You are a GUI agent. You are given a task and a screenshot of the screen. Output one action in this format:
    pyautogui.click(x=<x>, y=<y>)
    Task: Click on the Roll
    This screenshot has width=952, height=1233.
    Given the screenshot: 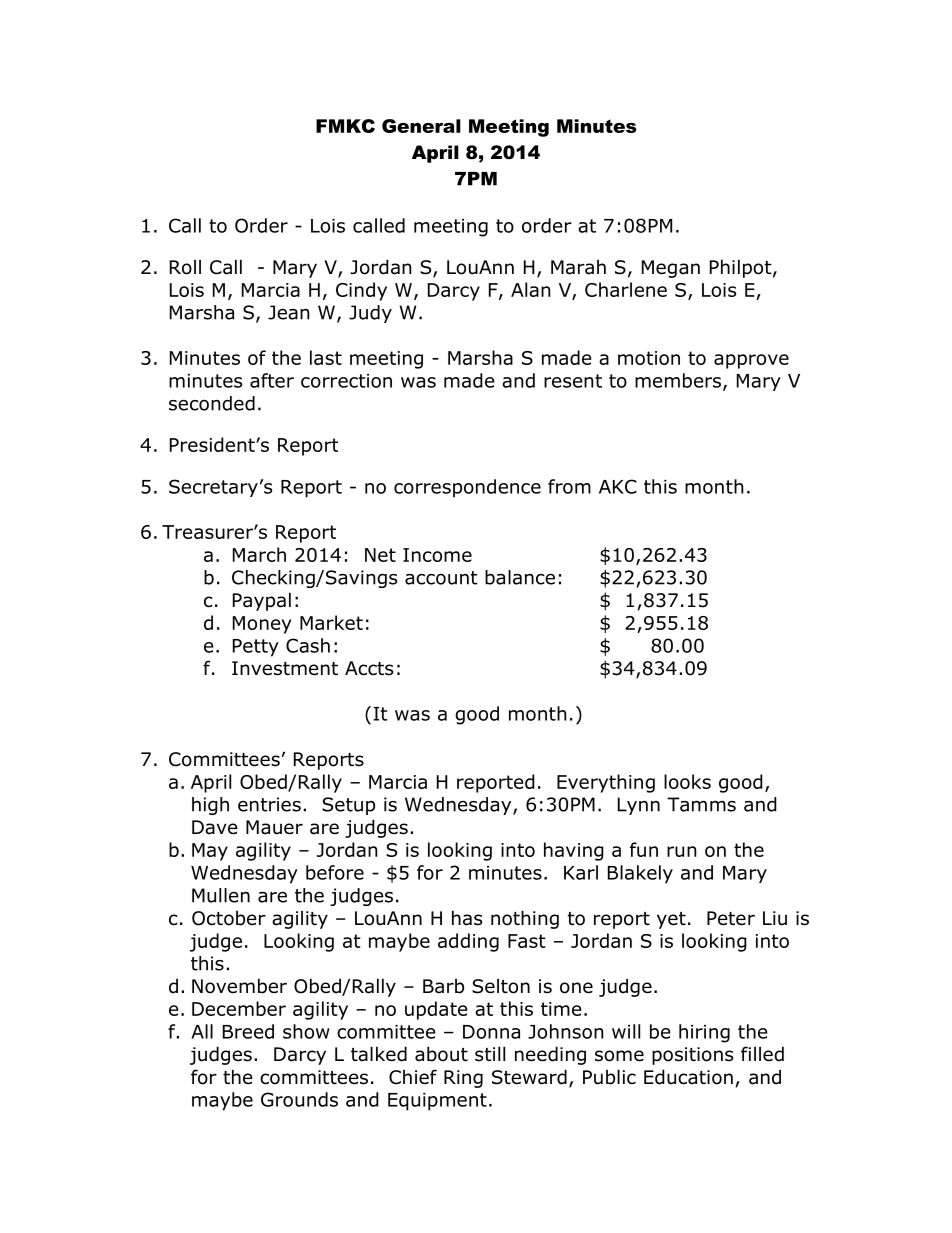 What is the action you would take?
    pyautogui.click(x=185, y=267)
